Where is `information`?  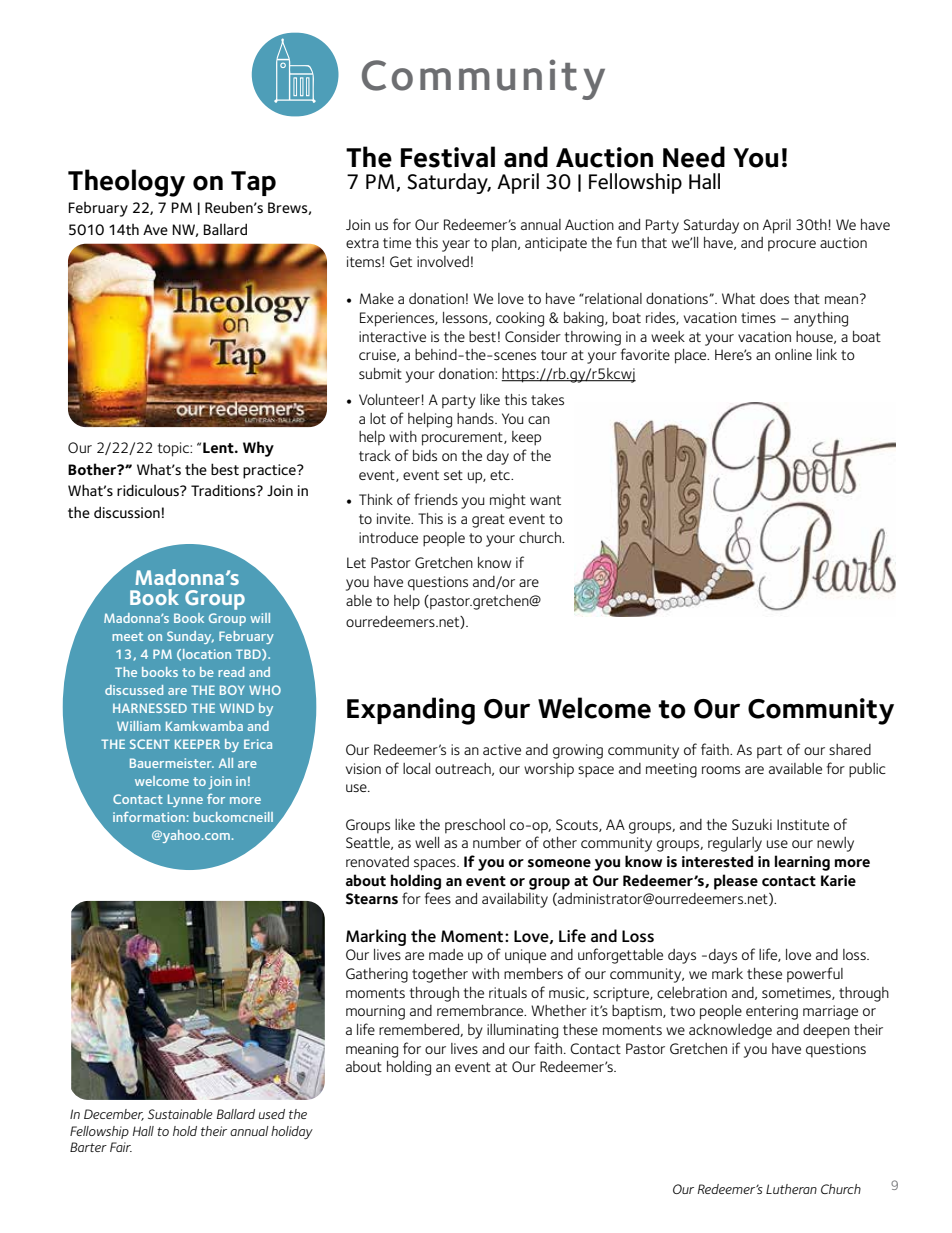 information is located at coordinates (149, 817).
